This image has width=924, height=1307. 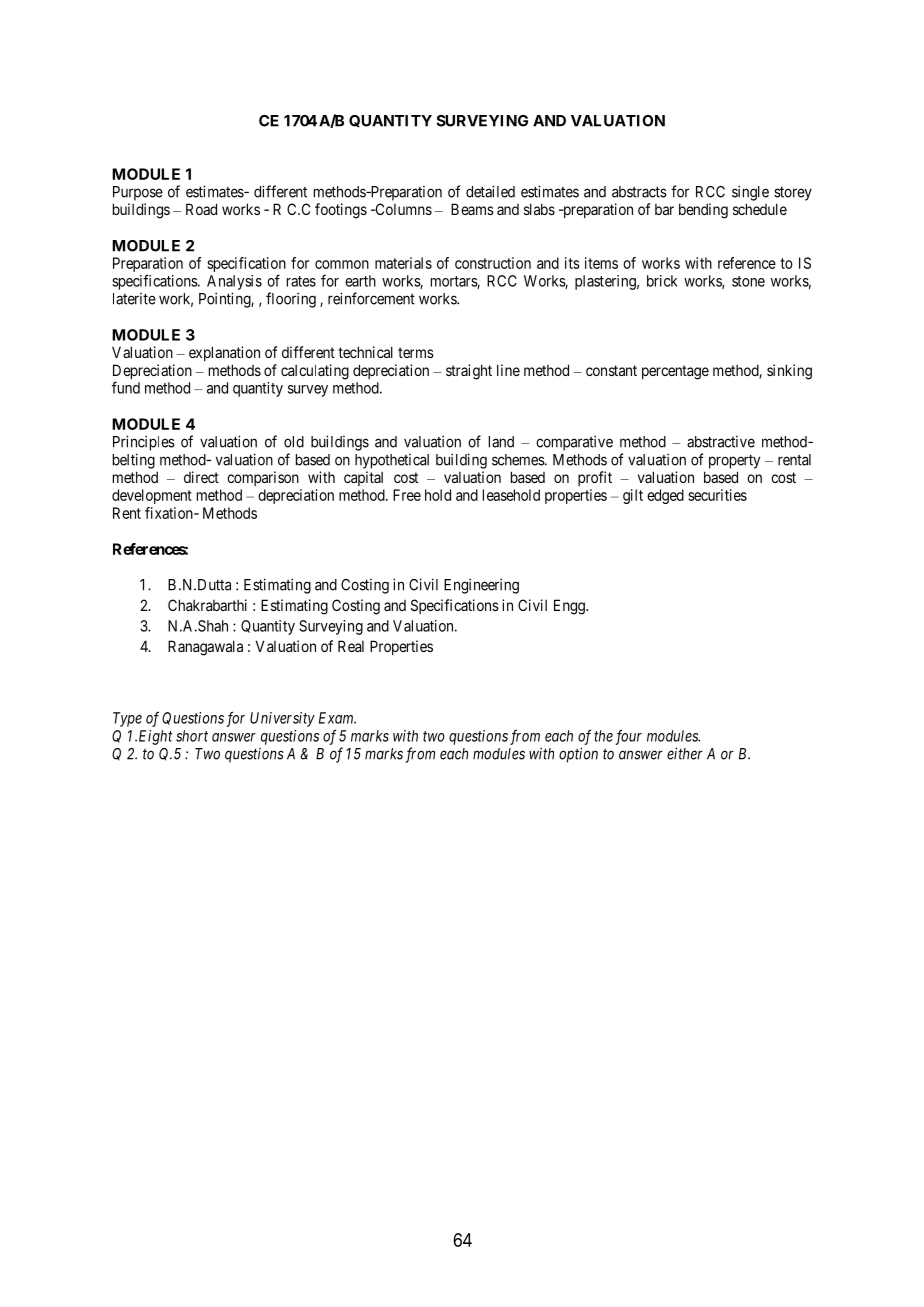 What do you see at coordinates (201, 477) in the image?
I see `direct` at bounding box center [201, 477].
